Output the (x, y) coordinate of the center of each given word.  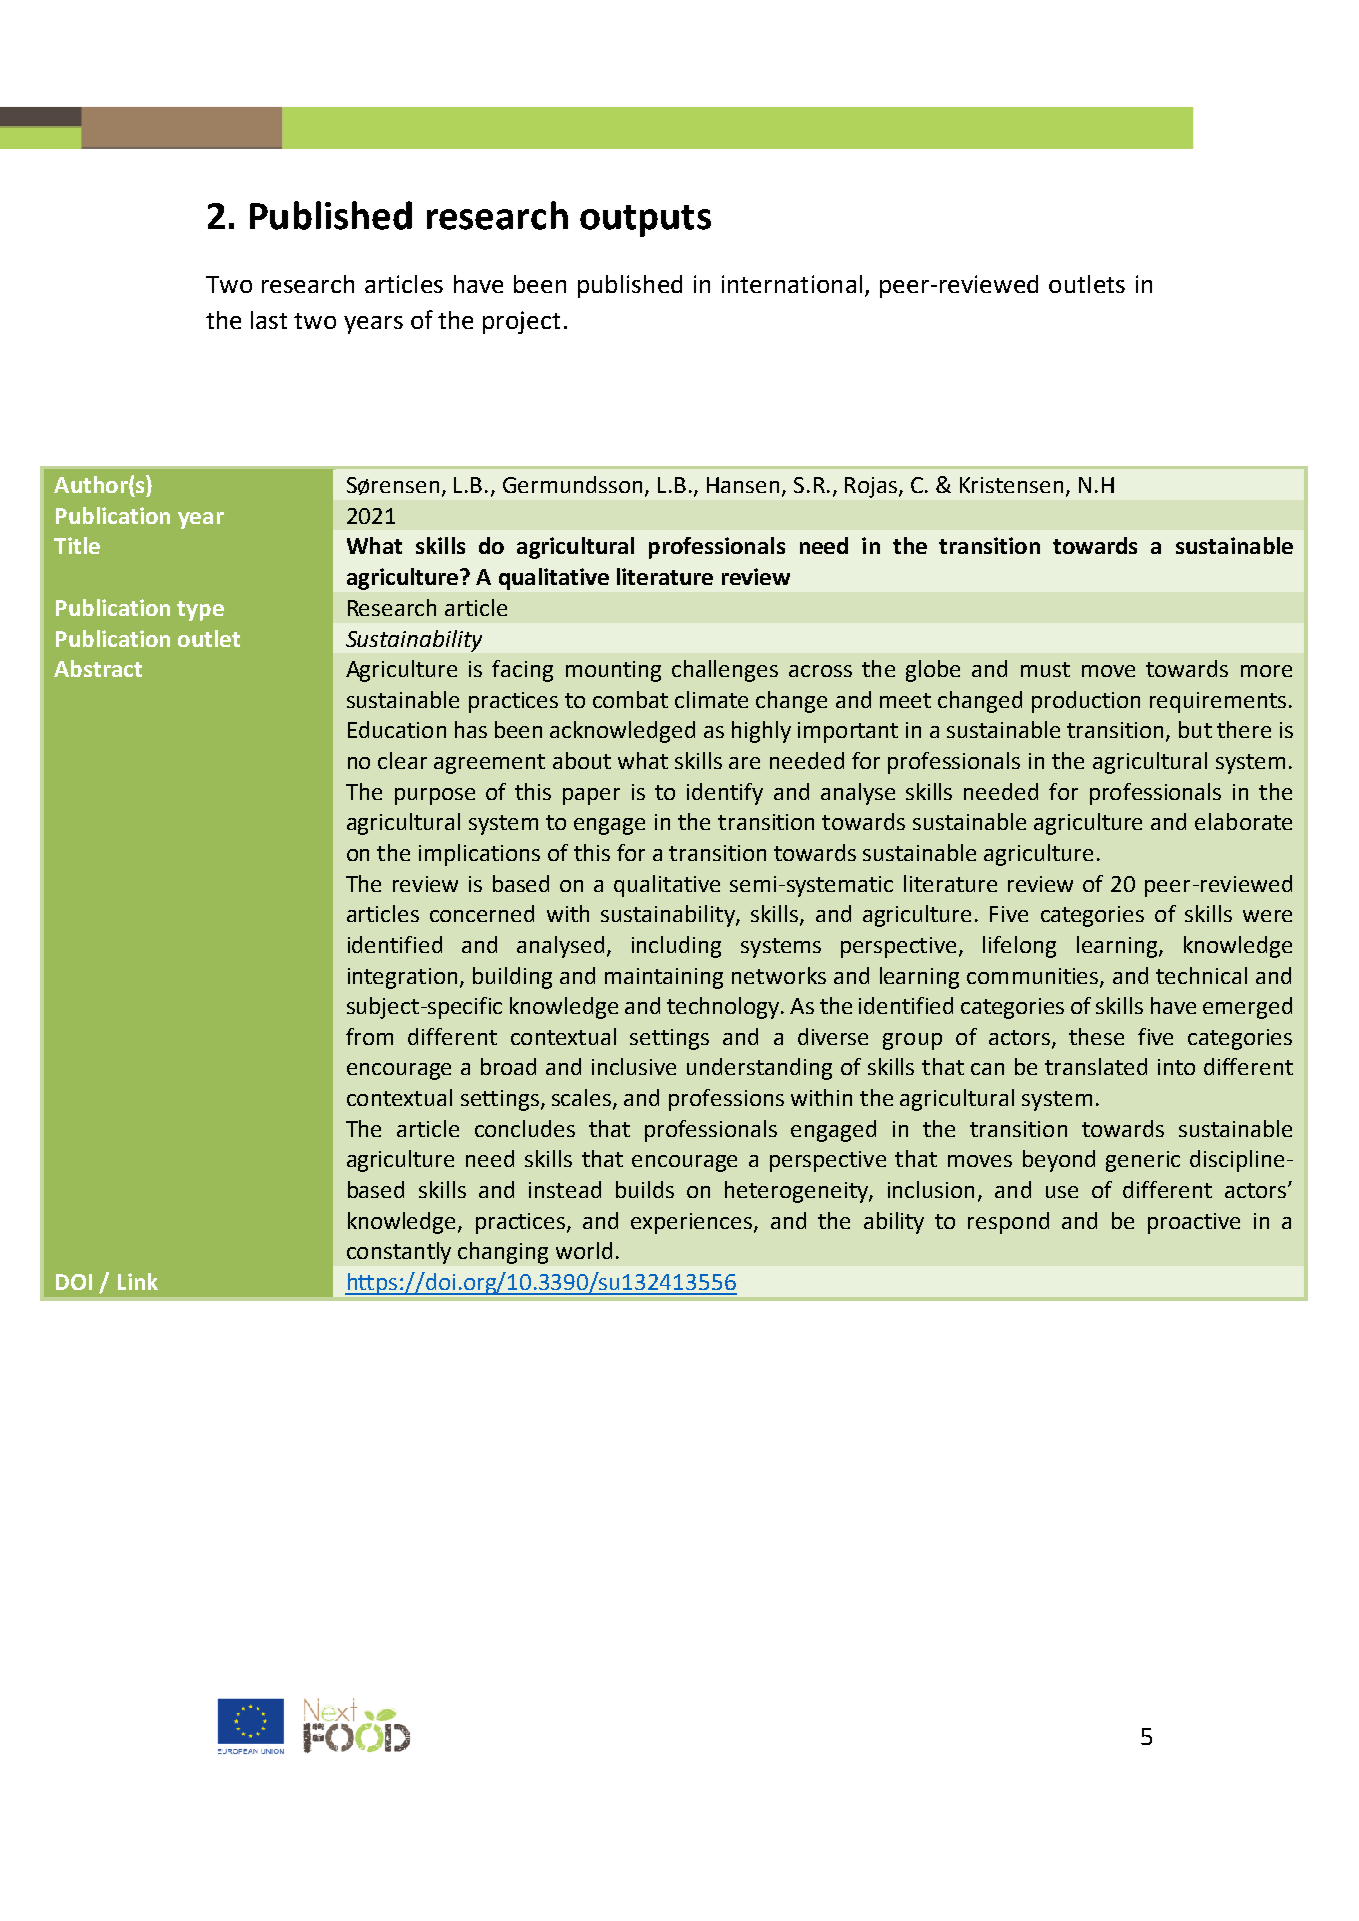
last (269, 320)
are (744, 763)
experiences (693, 1223)
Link (138, 1281)
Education (397, 729)
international (792, 284)
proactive (1194, 1223)
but (1195, 729)
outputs (645, 221)
